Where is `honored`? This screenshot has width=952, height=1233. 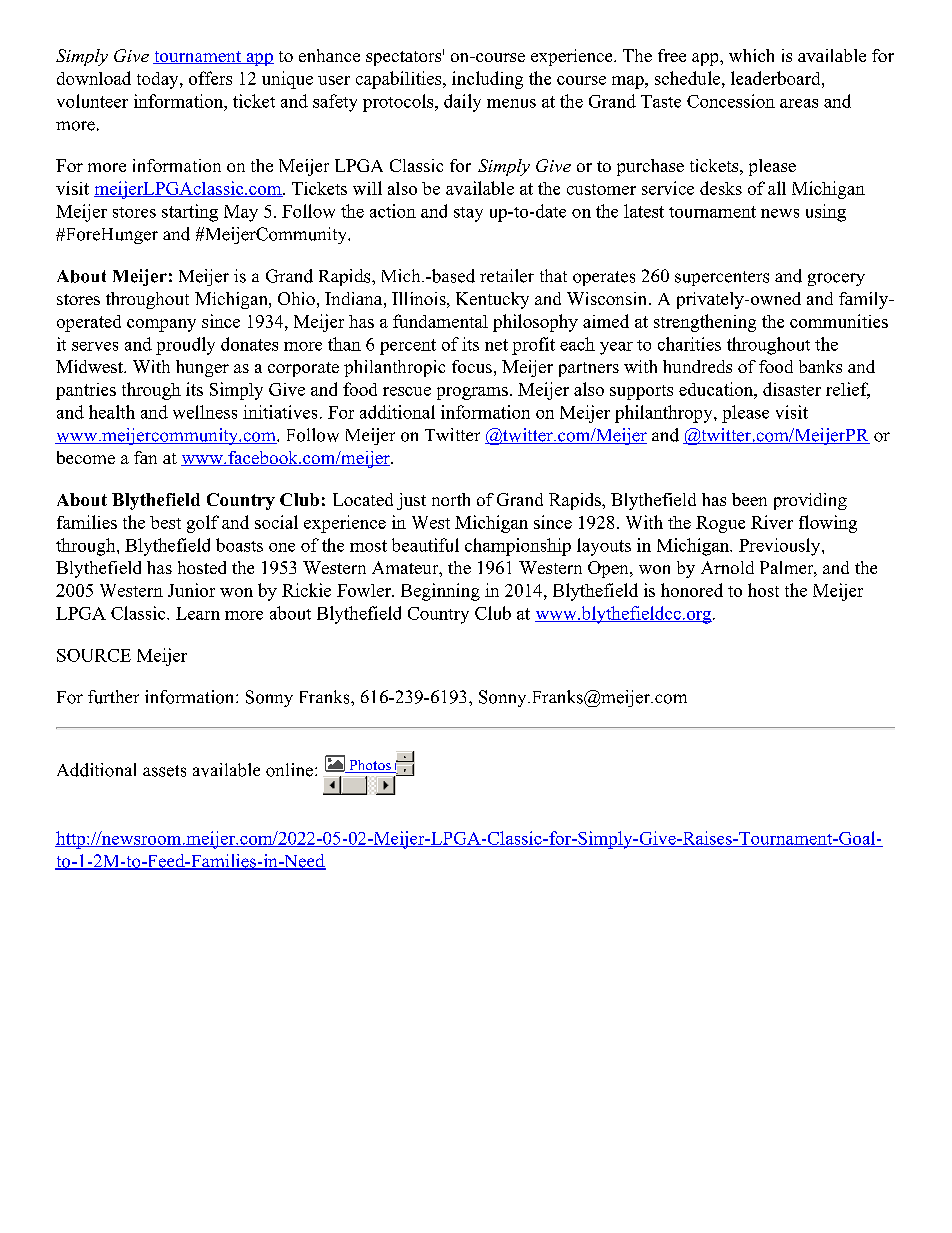
honored is located at coordinates (692, 590).
